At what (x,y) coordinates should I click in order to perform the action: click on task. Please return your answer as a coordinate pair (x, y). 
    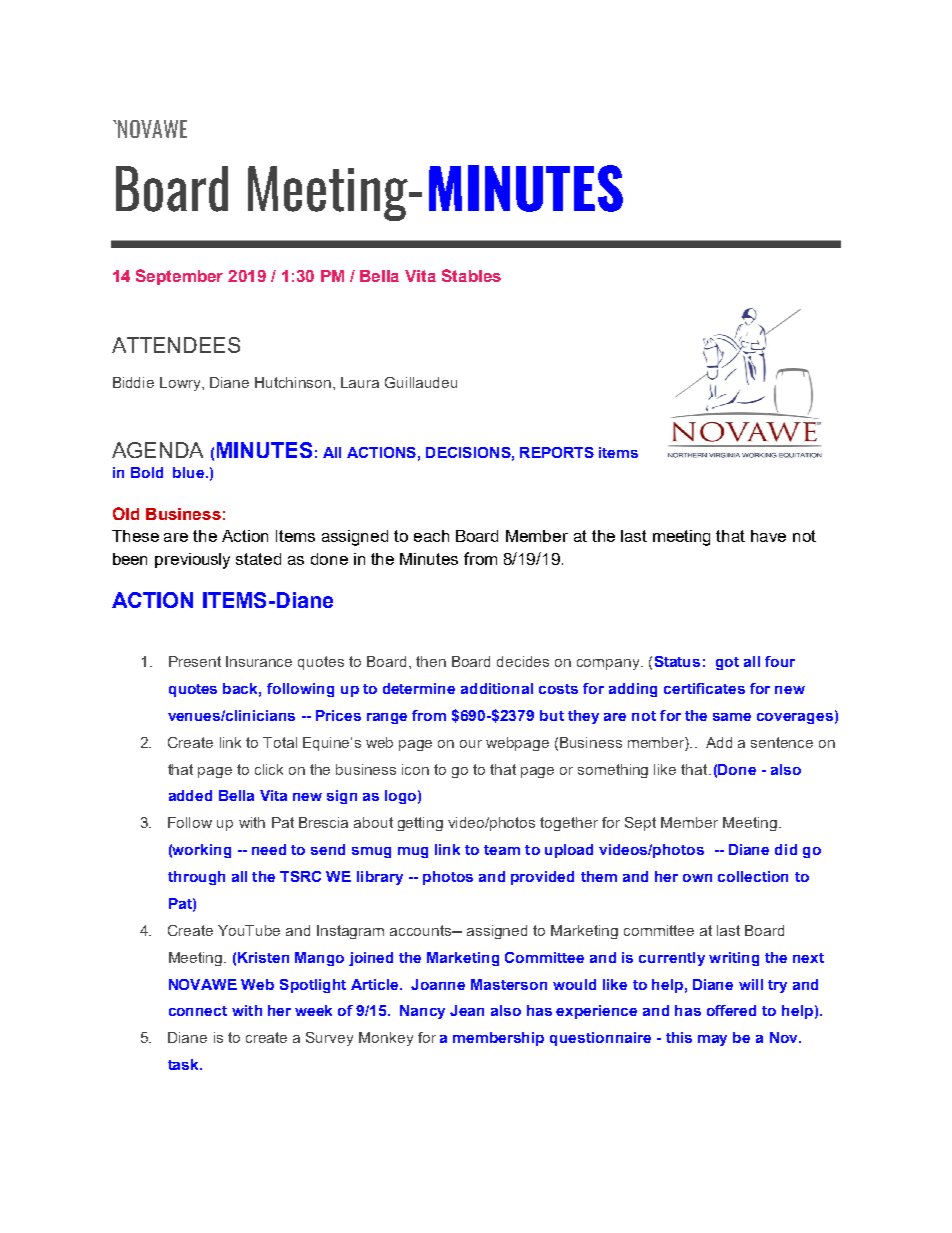
    Looking at the image, I should click on (184, 1064).
